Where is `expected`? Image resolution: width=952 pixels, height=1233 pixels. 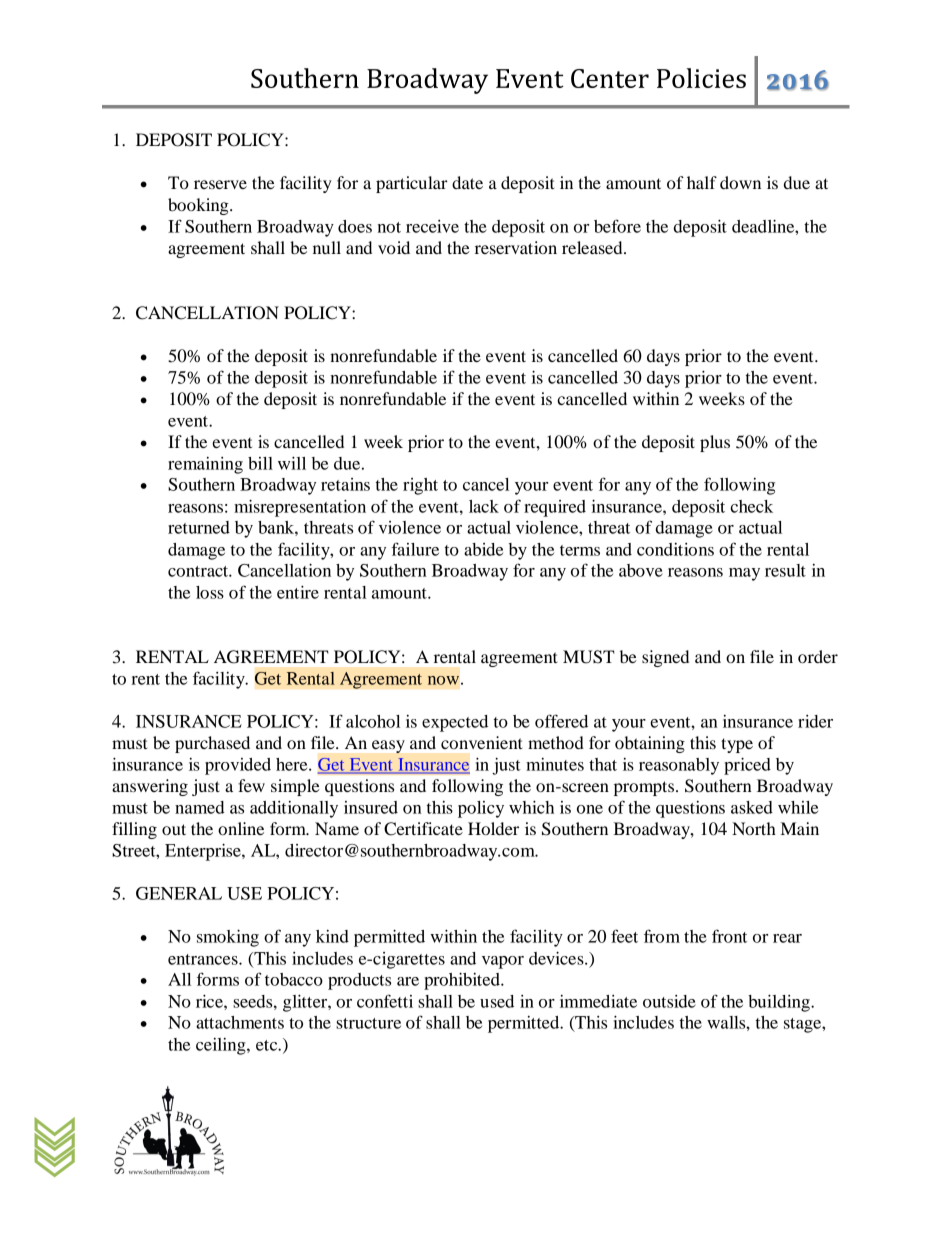
expected is located at coordinates (455, 723).
